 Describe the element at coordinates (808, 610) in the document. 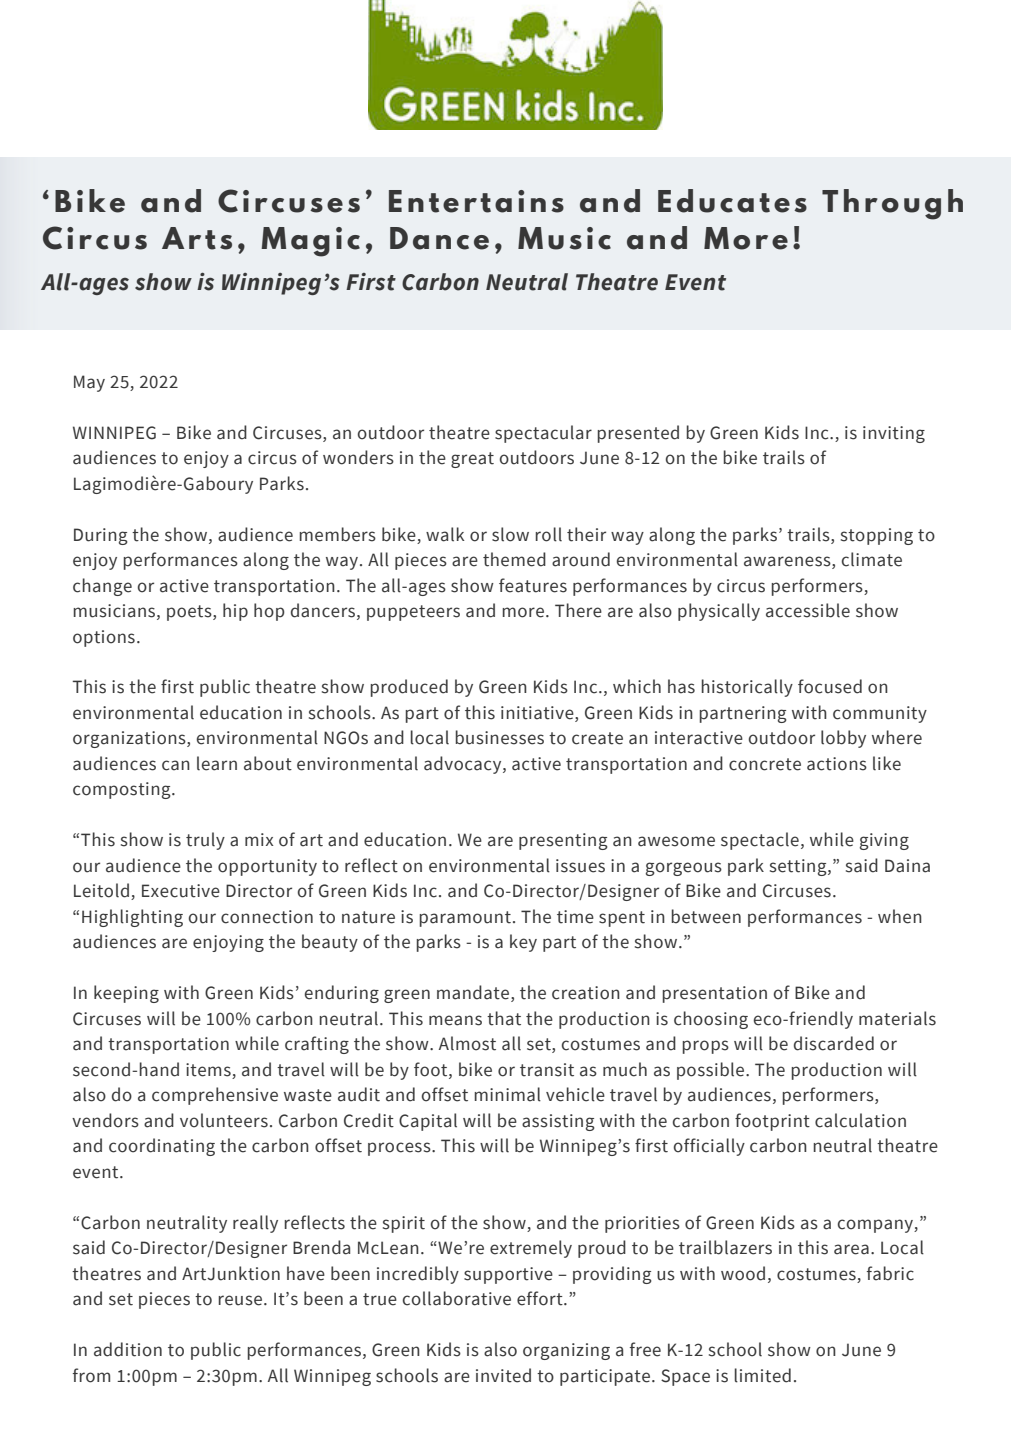

I see `accessible` at that location.
